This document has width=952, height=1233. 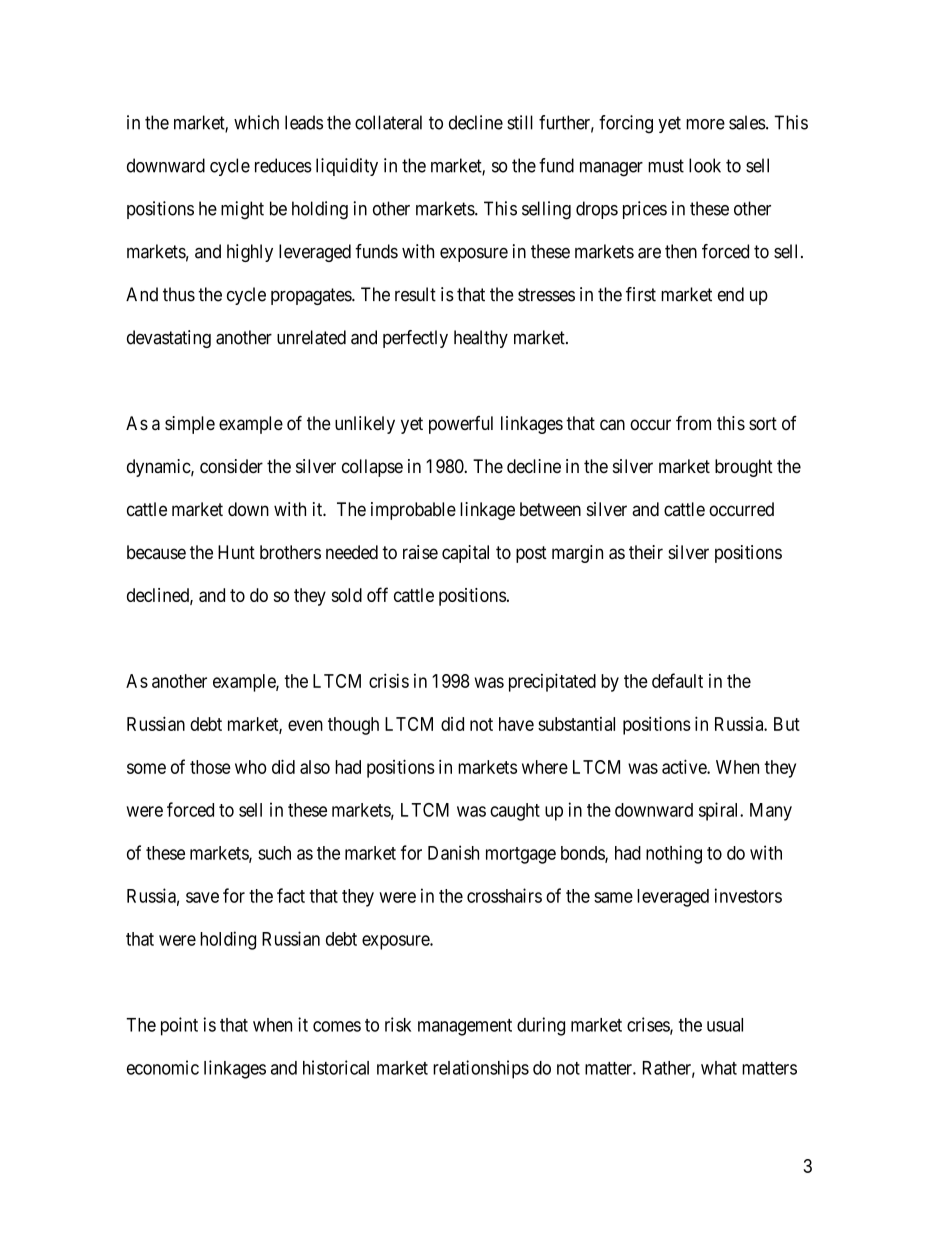 What do you see at coordinates (685, 766) in the document?
I see `active` at bounding box center [685, 766].
